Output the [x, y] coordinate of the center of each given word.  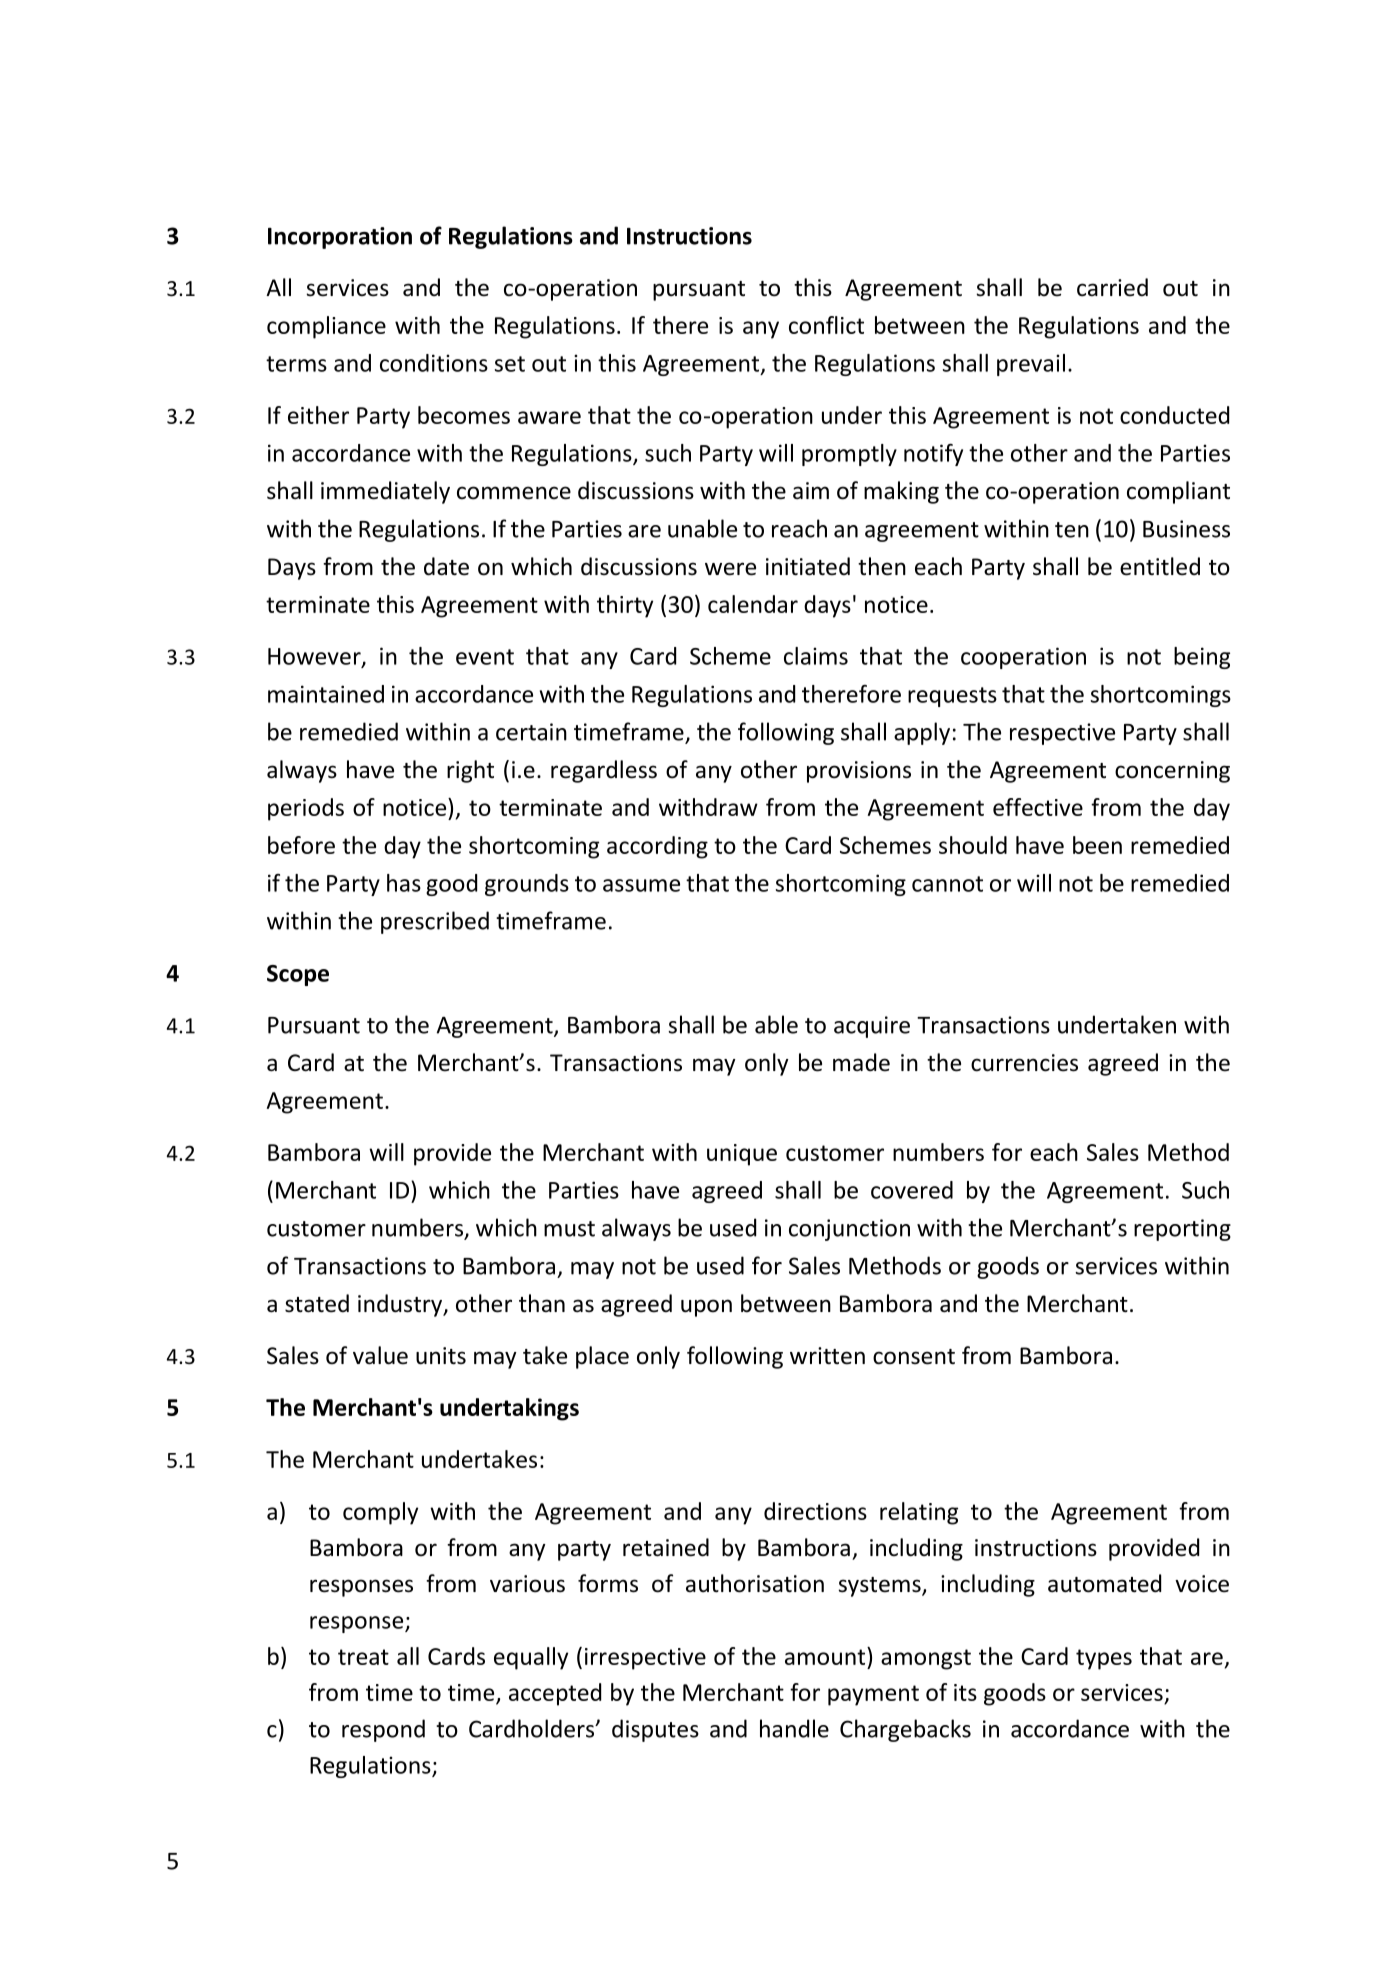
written [827, 1356]
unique [742, 1155]
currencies [1024, 1063]
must [569, 1229]
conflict [826, 325]
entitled [1160, 566]
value [380, 1355]
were [730, 569]
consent [914, 1357]
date [446, 566]
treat [363, 1657]
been [1097, 845]
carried [1112, 287]
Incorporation [340, 238]
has [404, 883]
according [657, 847]
